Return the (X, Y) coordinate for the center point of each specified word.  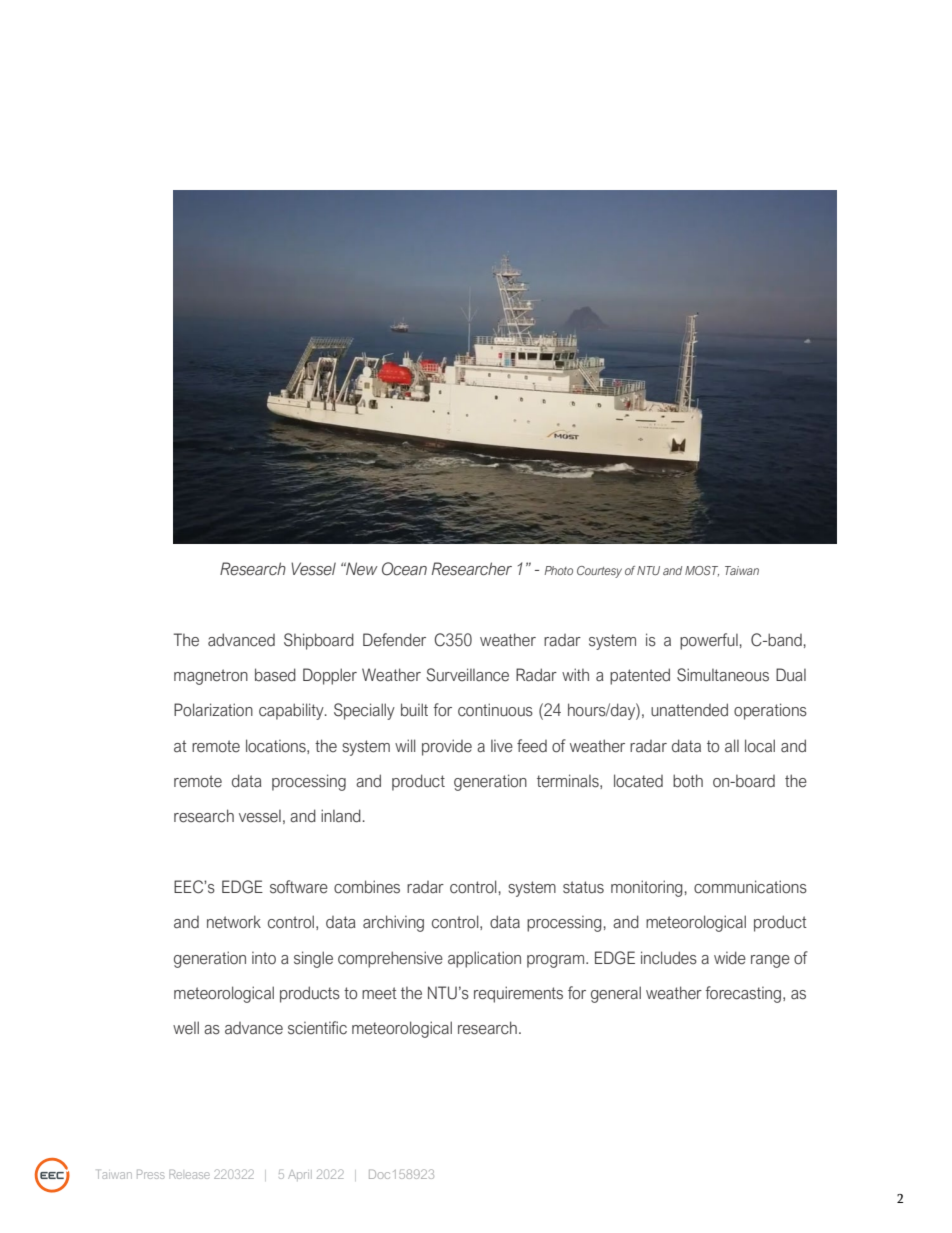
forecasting (743, 994)
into (264, 958)
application (484, 959)
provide (447, 747)
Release (189, 1174)
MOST (702, 571)
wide (730, 958)
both (688, 781)
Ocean (404, 569)
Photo (559, 570)
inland (341, 816)
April (300, 1175)
